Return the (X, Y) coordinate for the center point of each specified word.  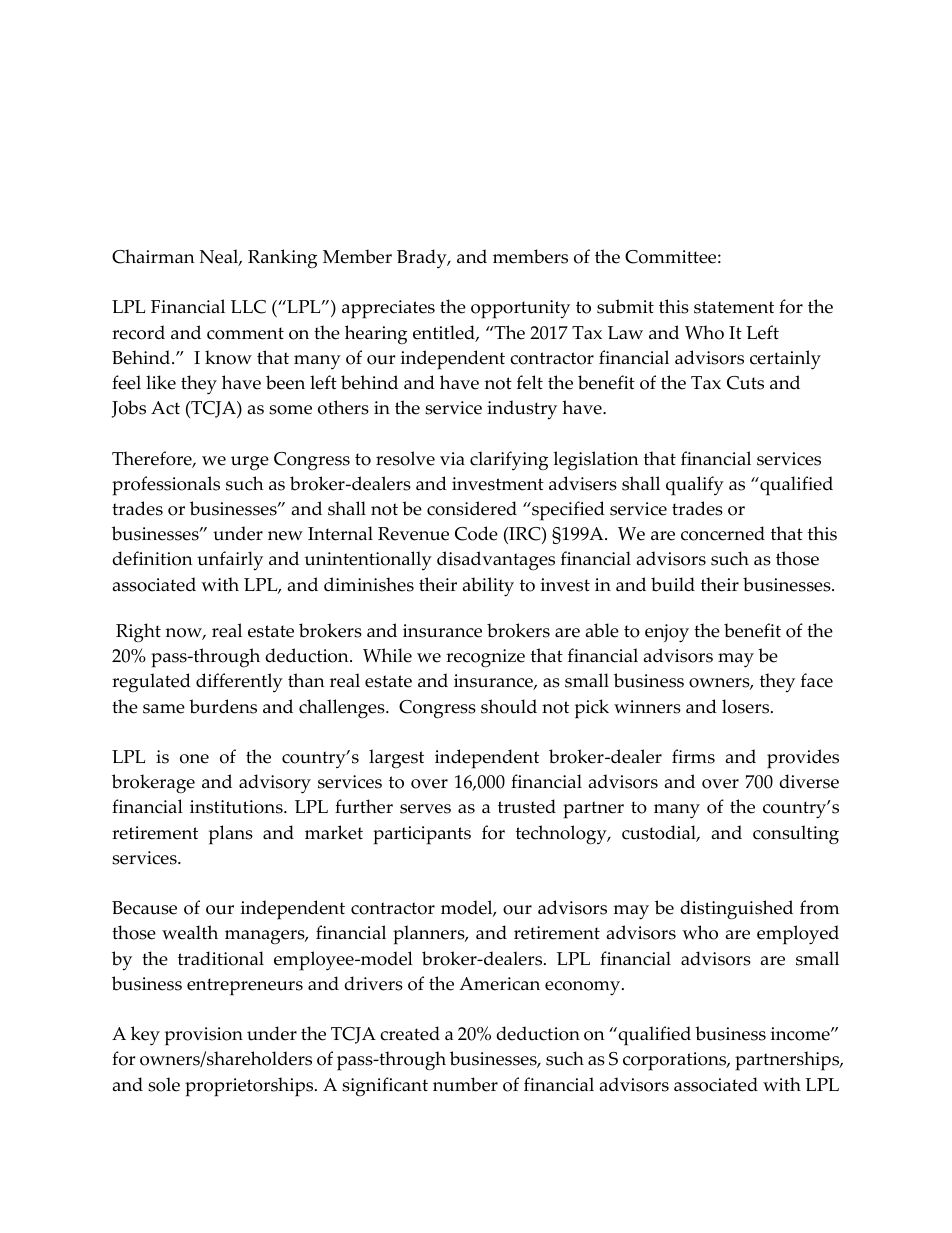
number (465, 1084)
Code (476, 533)
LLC (248, 307)
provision (204, 1036)
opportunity (520, 309)
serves (425, 809)
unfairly (230, 561)
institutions (237, 807)
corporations (676, 1061)
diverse (809, 781)
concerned (723, 533)
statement (734, 307)
